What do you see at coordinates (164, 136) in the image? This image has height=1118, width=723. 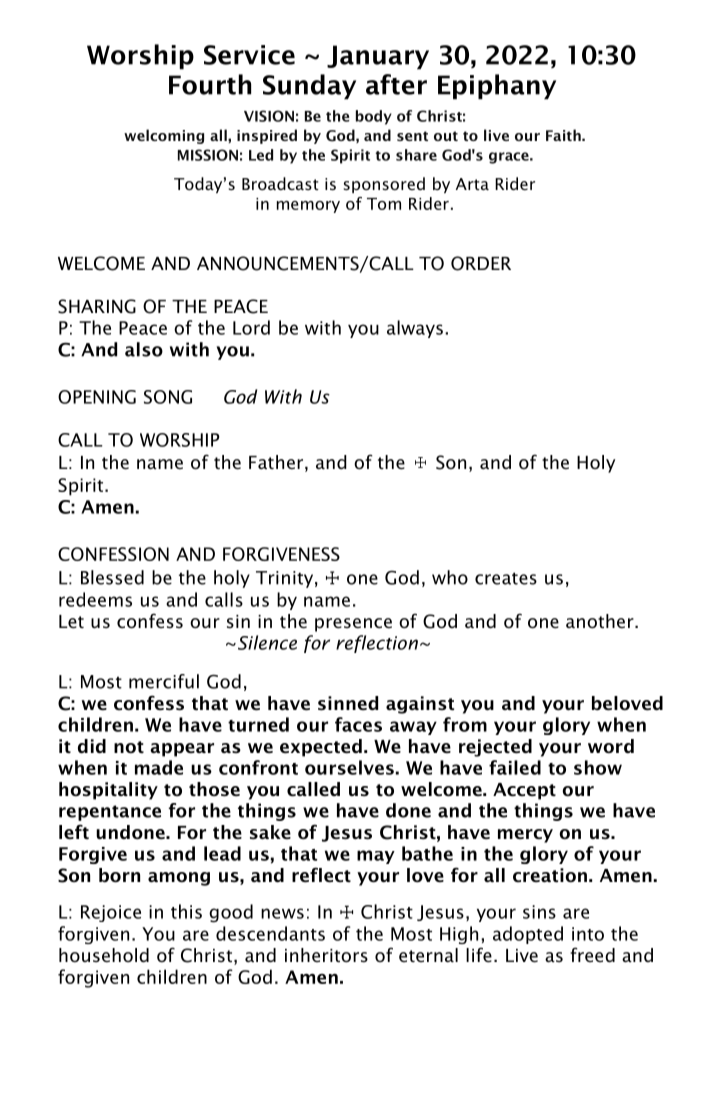 I see `welcoming` at bounding box center [164, 136].
